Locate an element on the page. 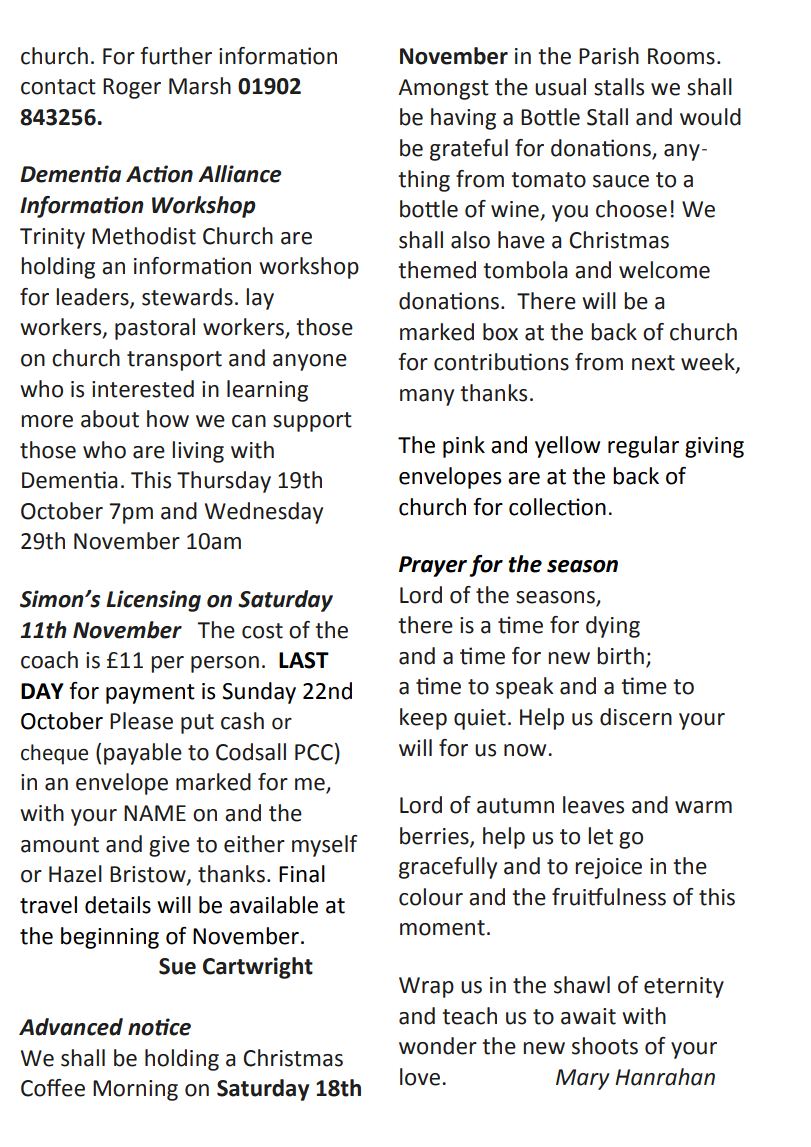 This image has width=811, height=1147. next is located at coordinates (653, 363).
